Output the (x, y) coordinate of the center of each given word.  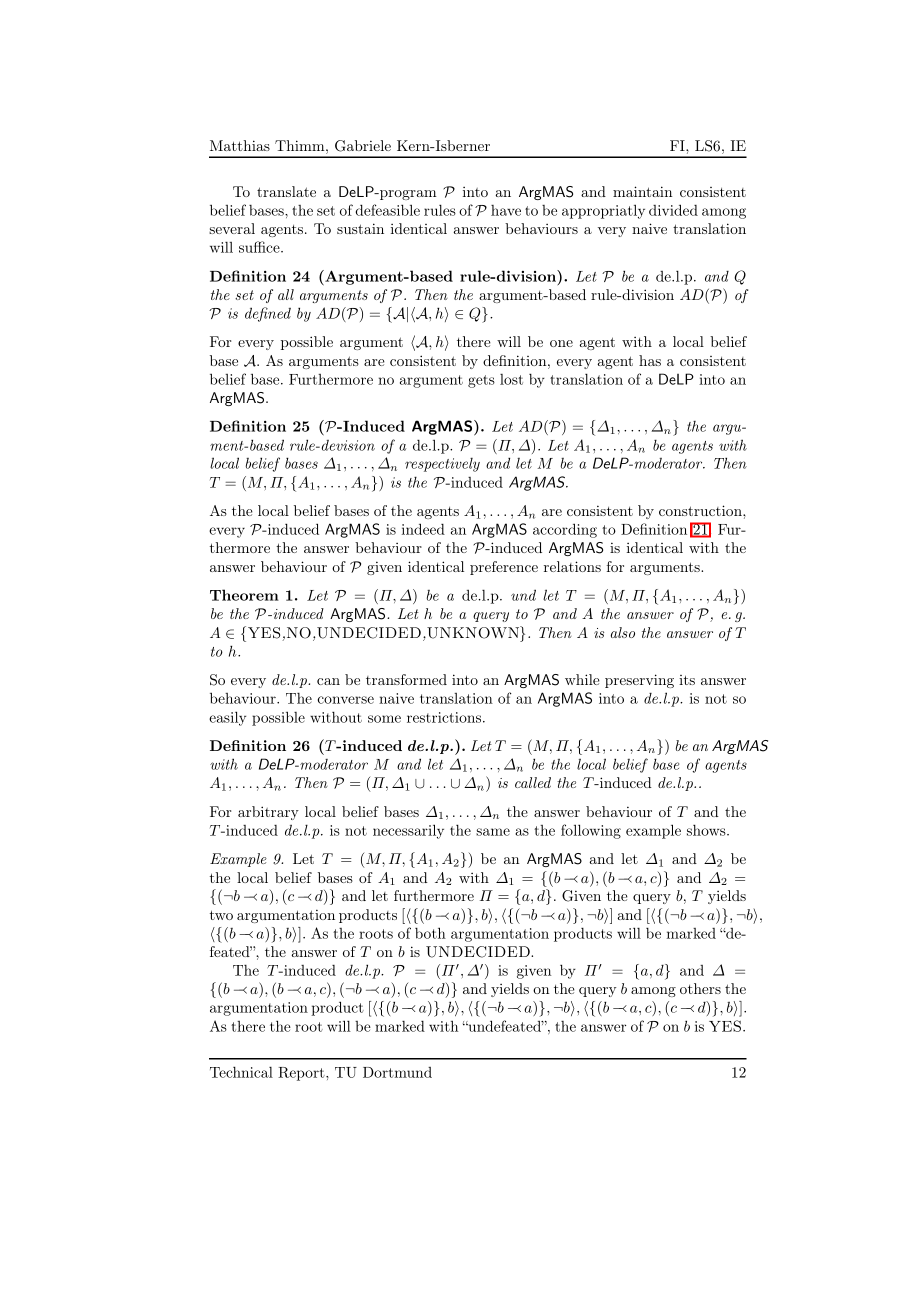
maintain (642, 191)
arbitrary (268, 813)
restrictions (445, 717)
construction (701, 510)
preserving (639, 681)
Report (302, 1074)
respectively (442, 464)
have (506, 210)
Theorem (244, 595)
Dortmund (397, 1072)
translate (286, 191)
